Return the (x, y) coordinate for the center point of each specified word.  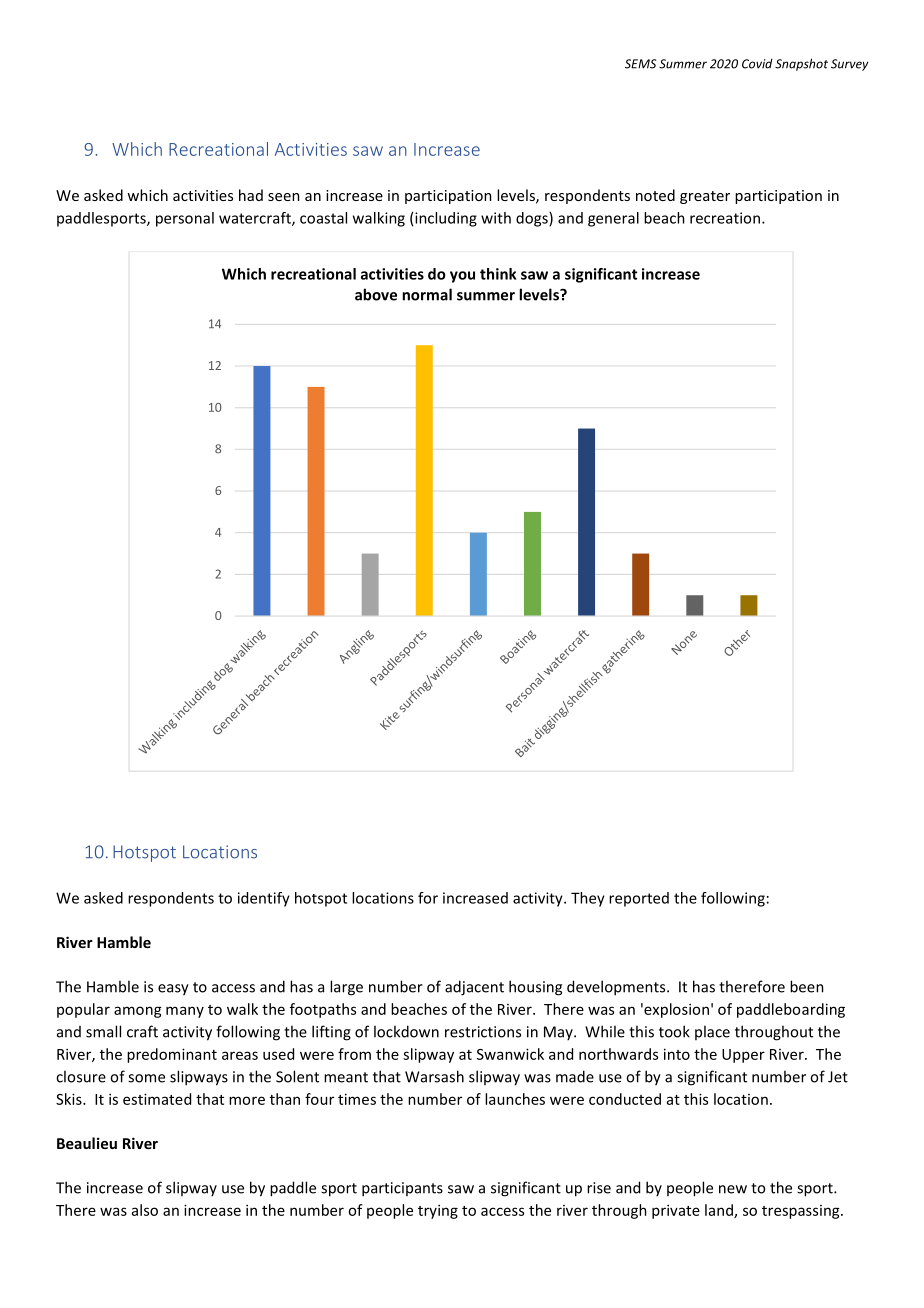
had (251, 195)
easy (173, 990)
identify (264, 899)
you (462, 277)
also (145, 1210)
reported (639, 899)
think (498, 274)
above (376, 294)
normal (427, 294)
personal (185, 219)
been (807, 986)
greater (705, 197)
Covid (757, 64)
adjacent (474, 988)
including (446, 219)
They (588, 899)
